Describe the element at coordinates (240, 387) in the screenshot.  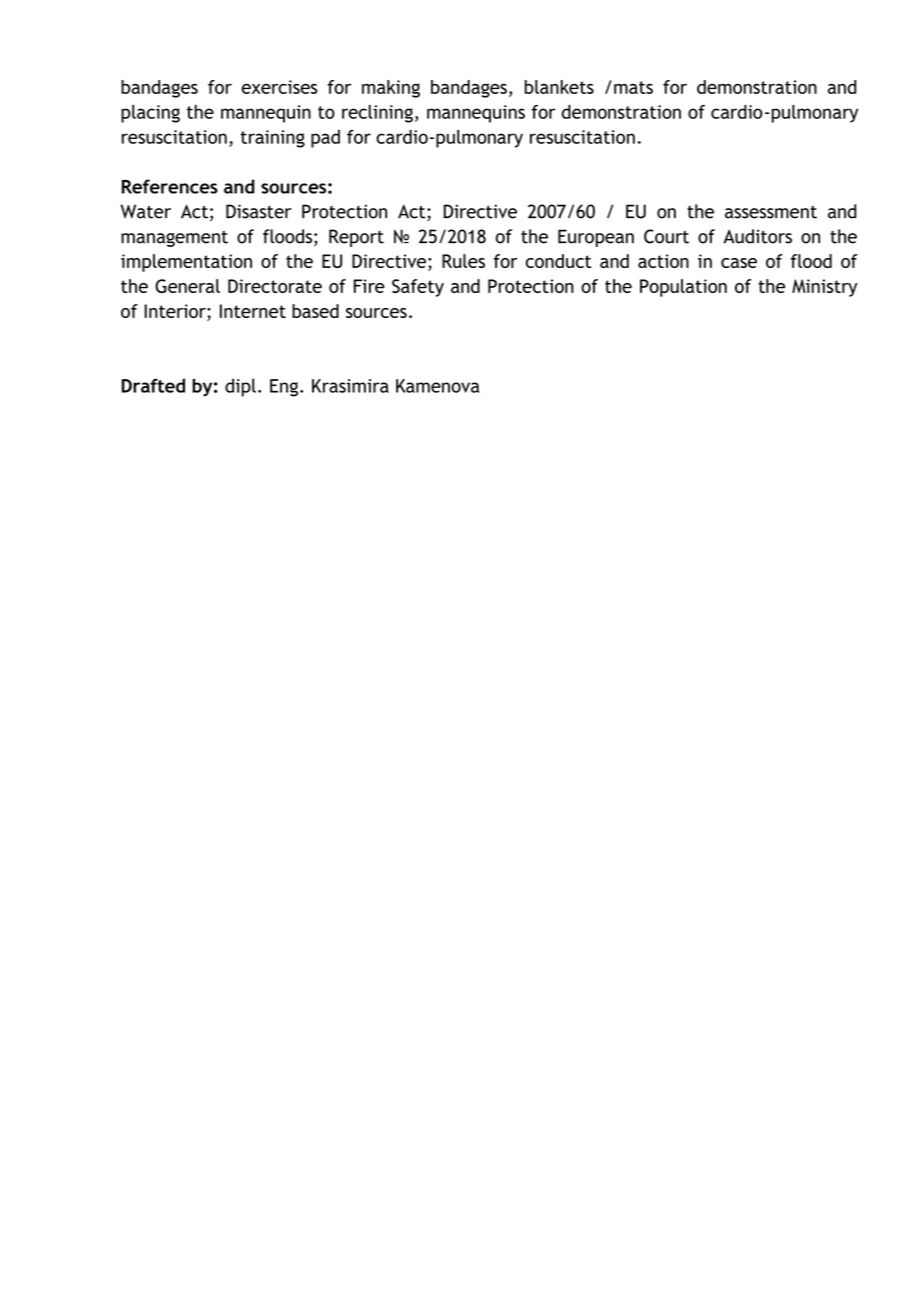
I see `dipl` at that location.
